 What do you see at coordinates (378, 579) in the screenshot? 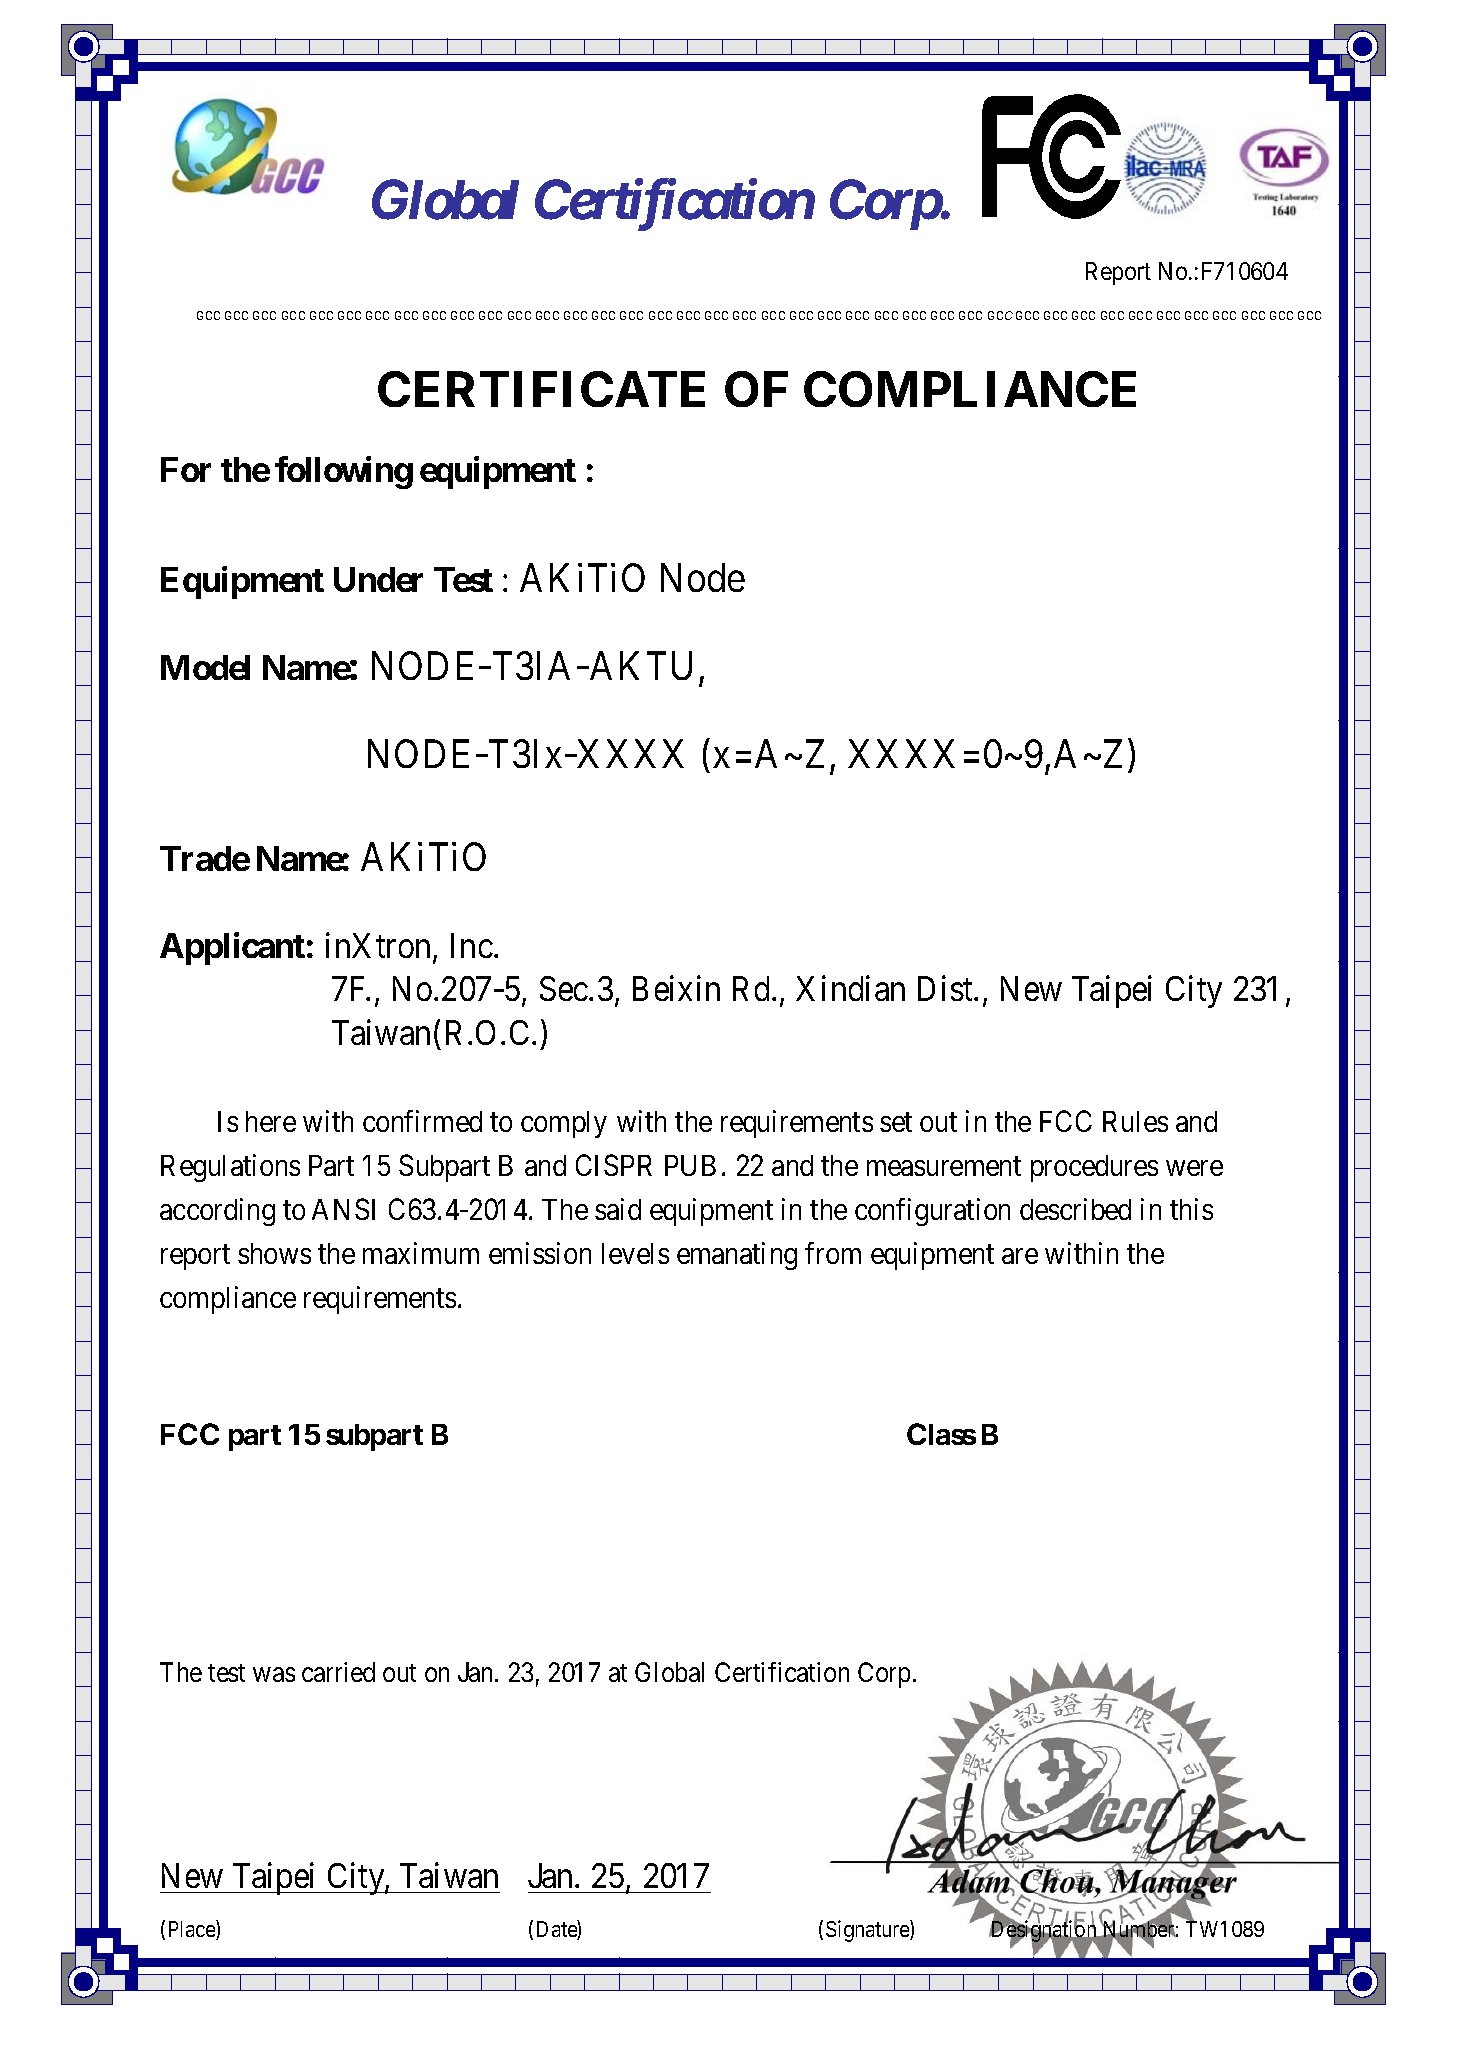
I see `Under` at bounding box center [378, 579].
